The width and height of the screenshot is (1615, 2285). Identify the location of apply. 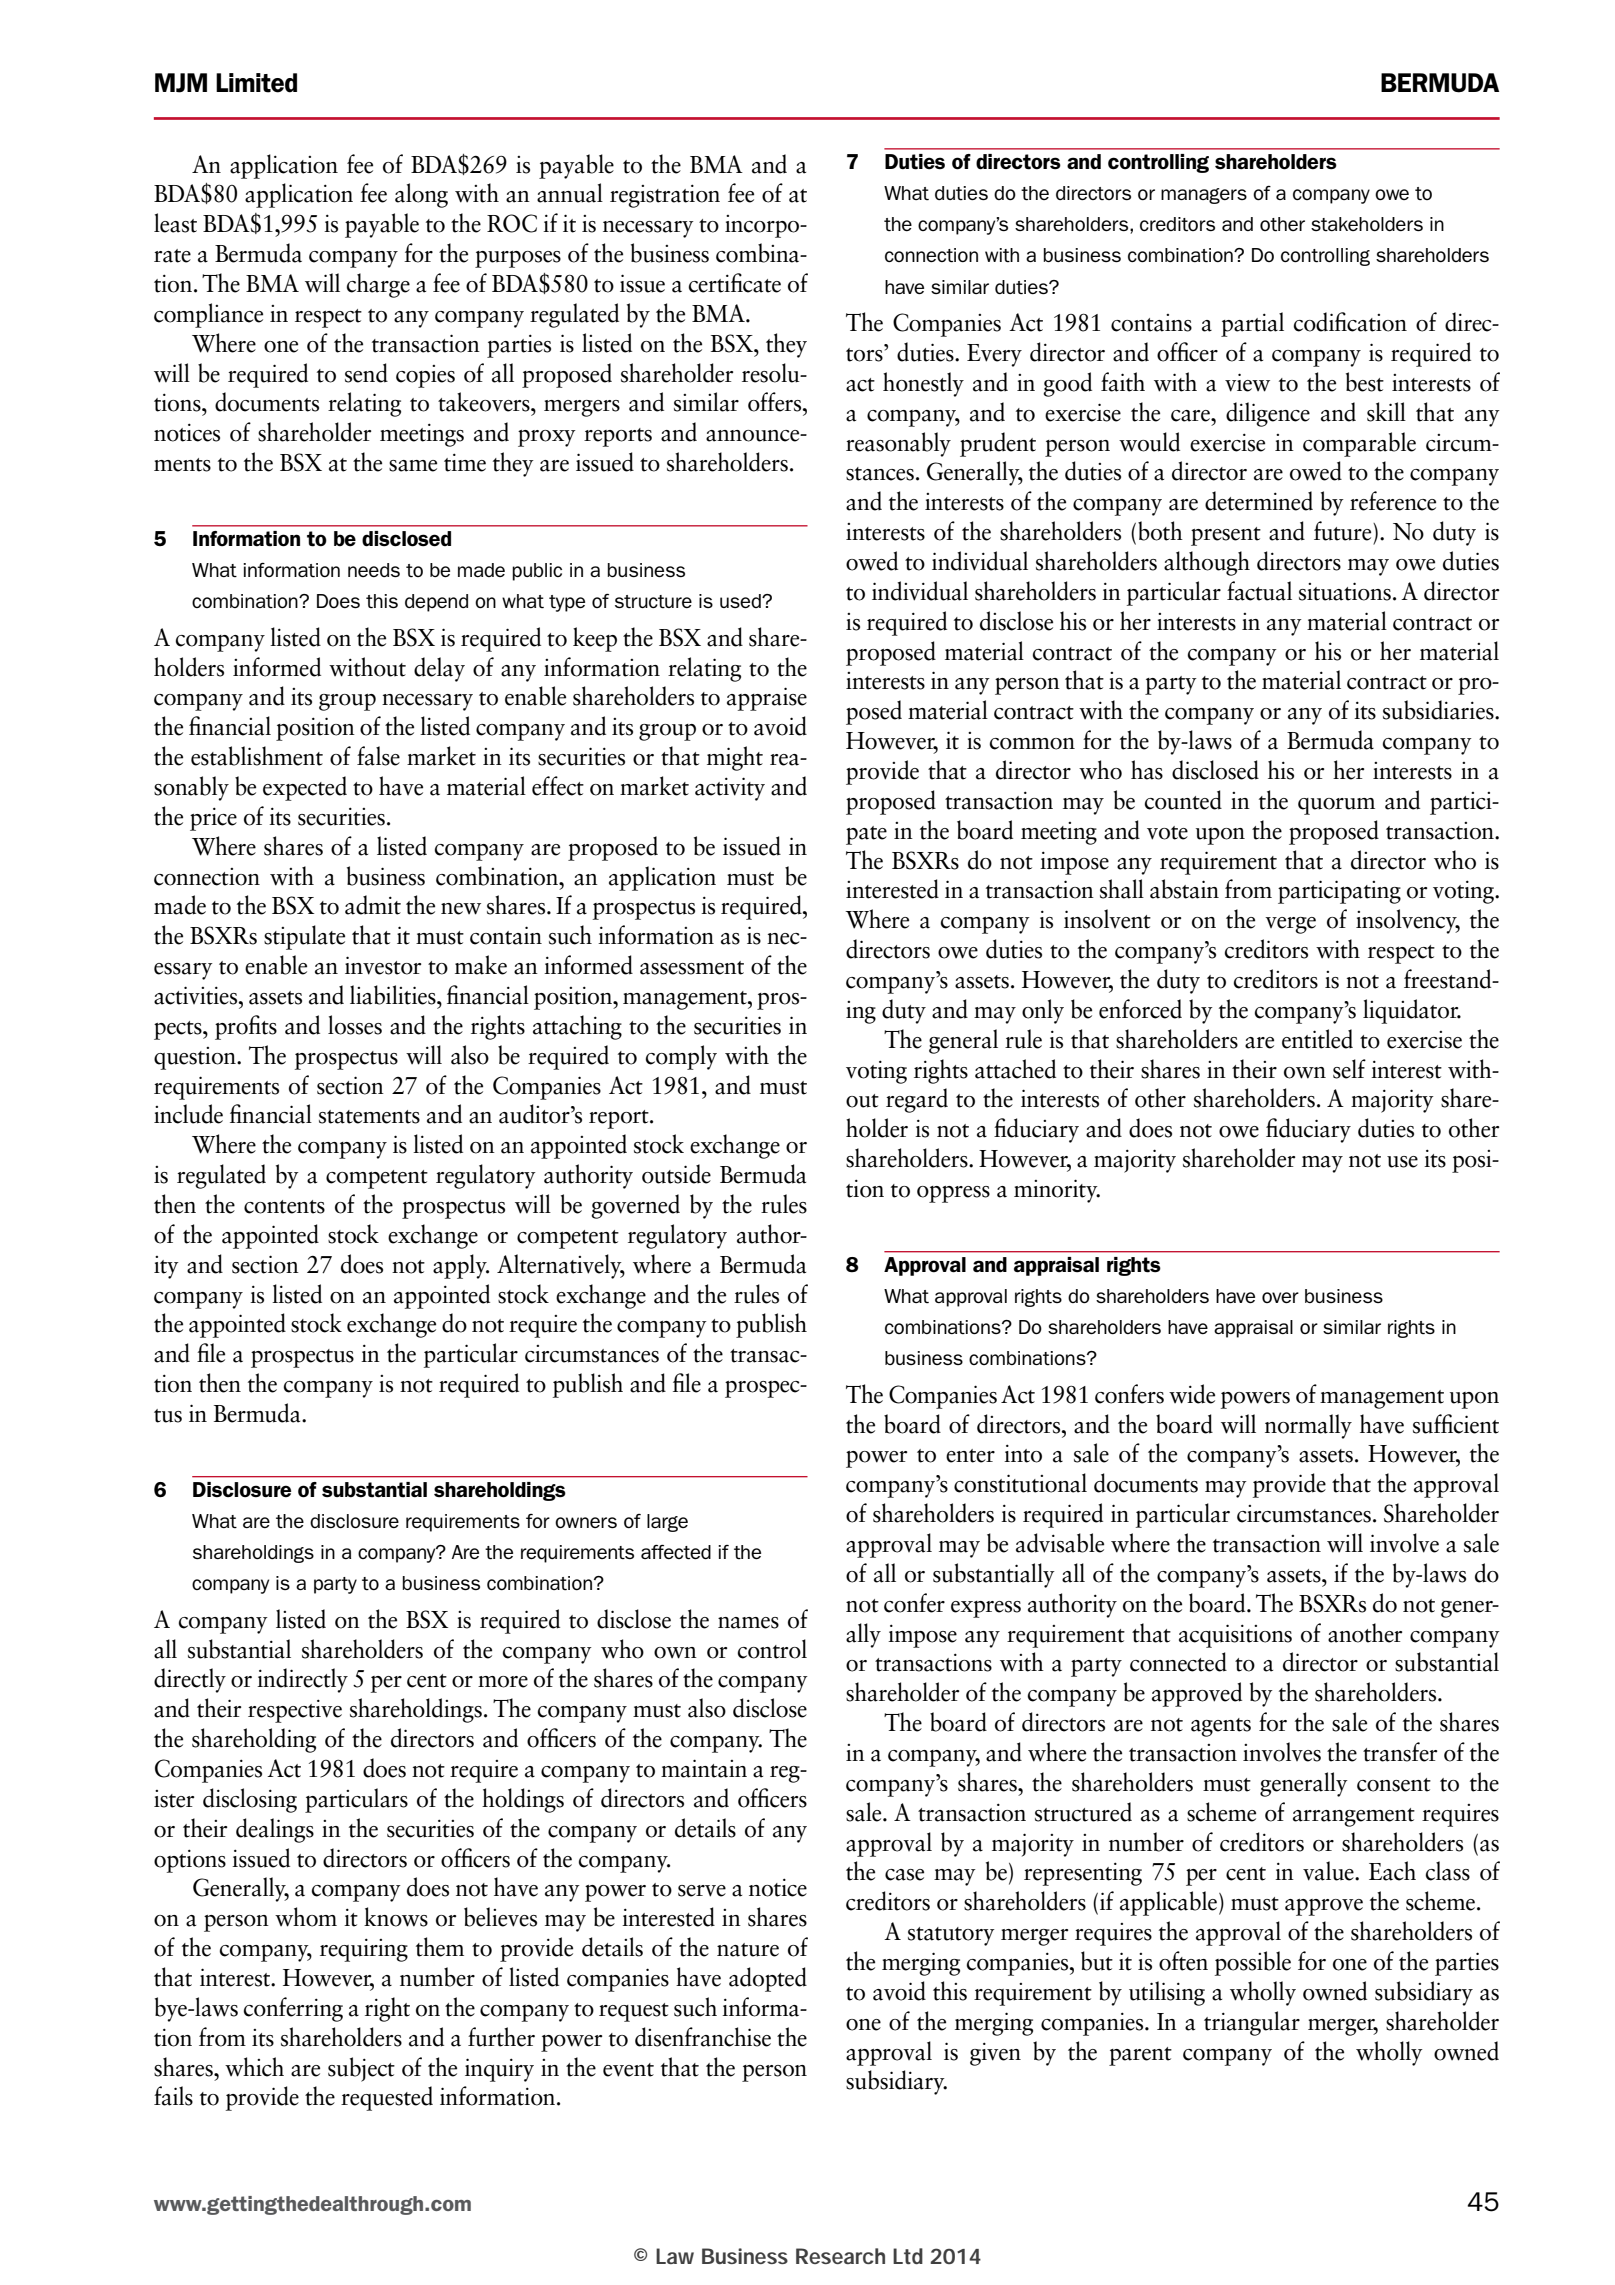
(461, 1266).
